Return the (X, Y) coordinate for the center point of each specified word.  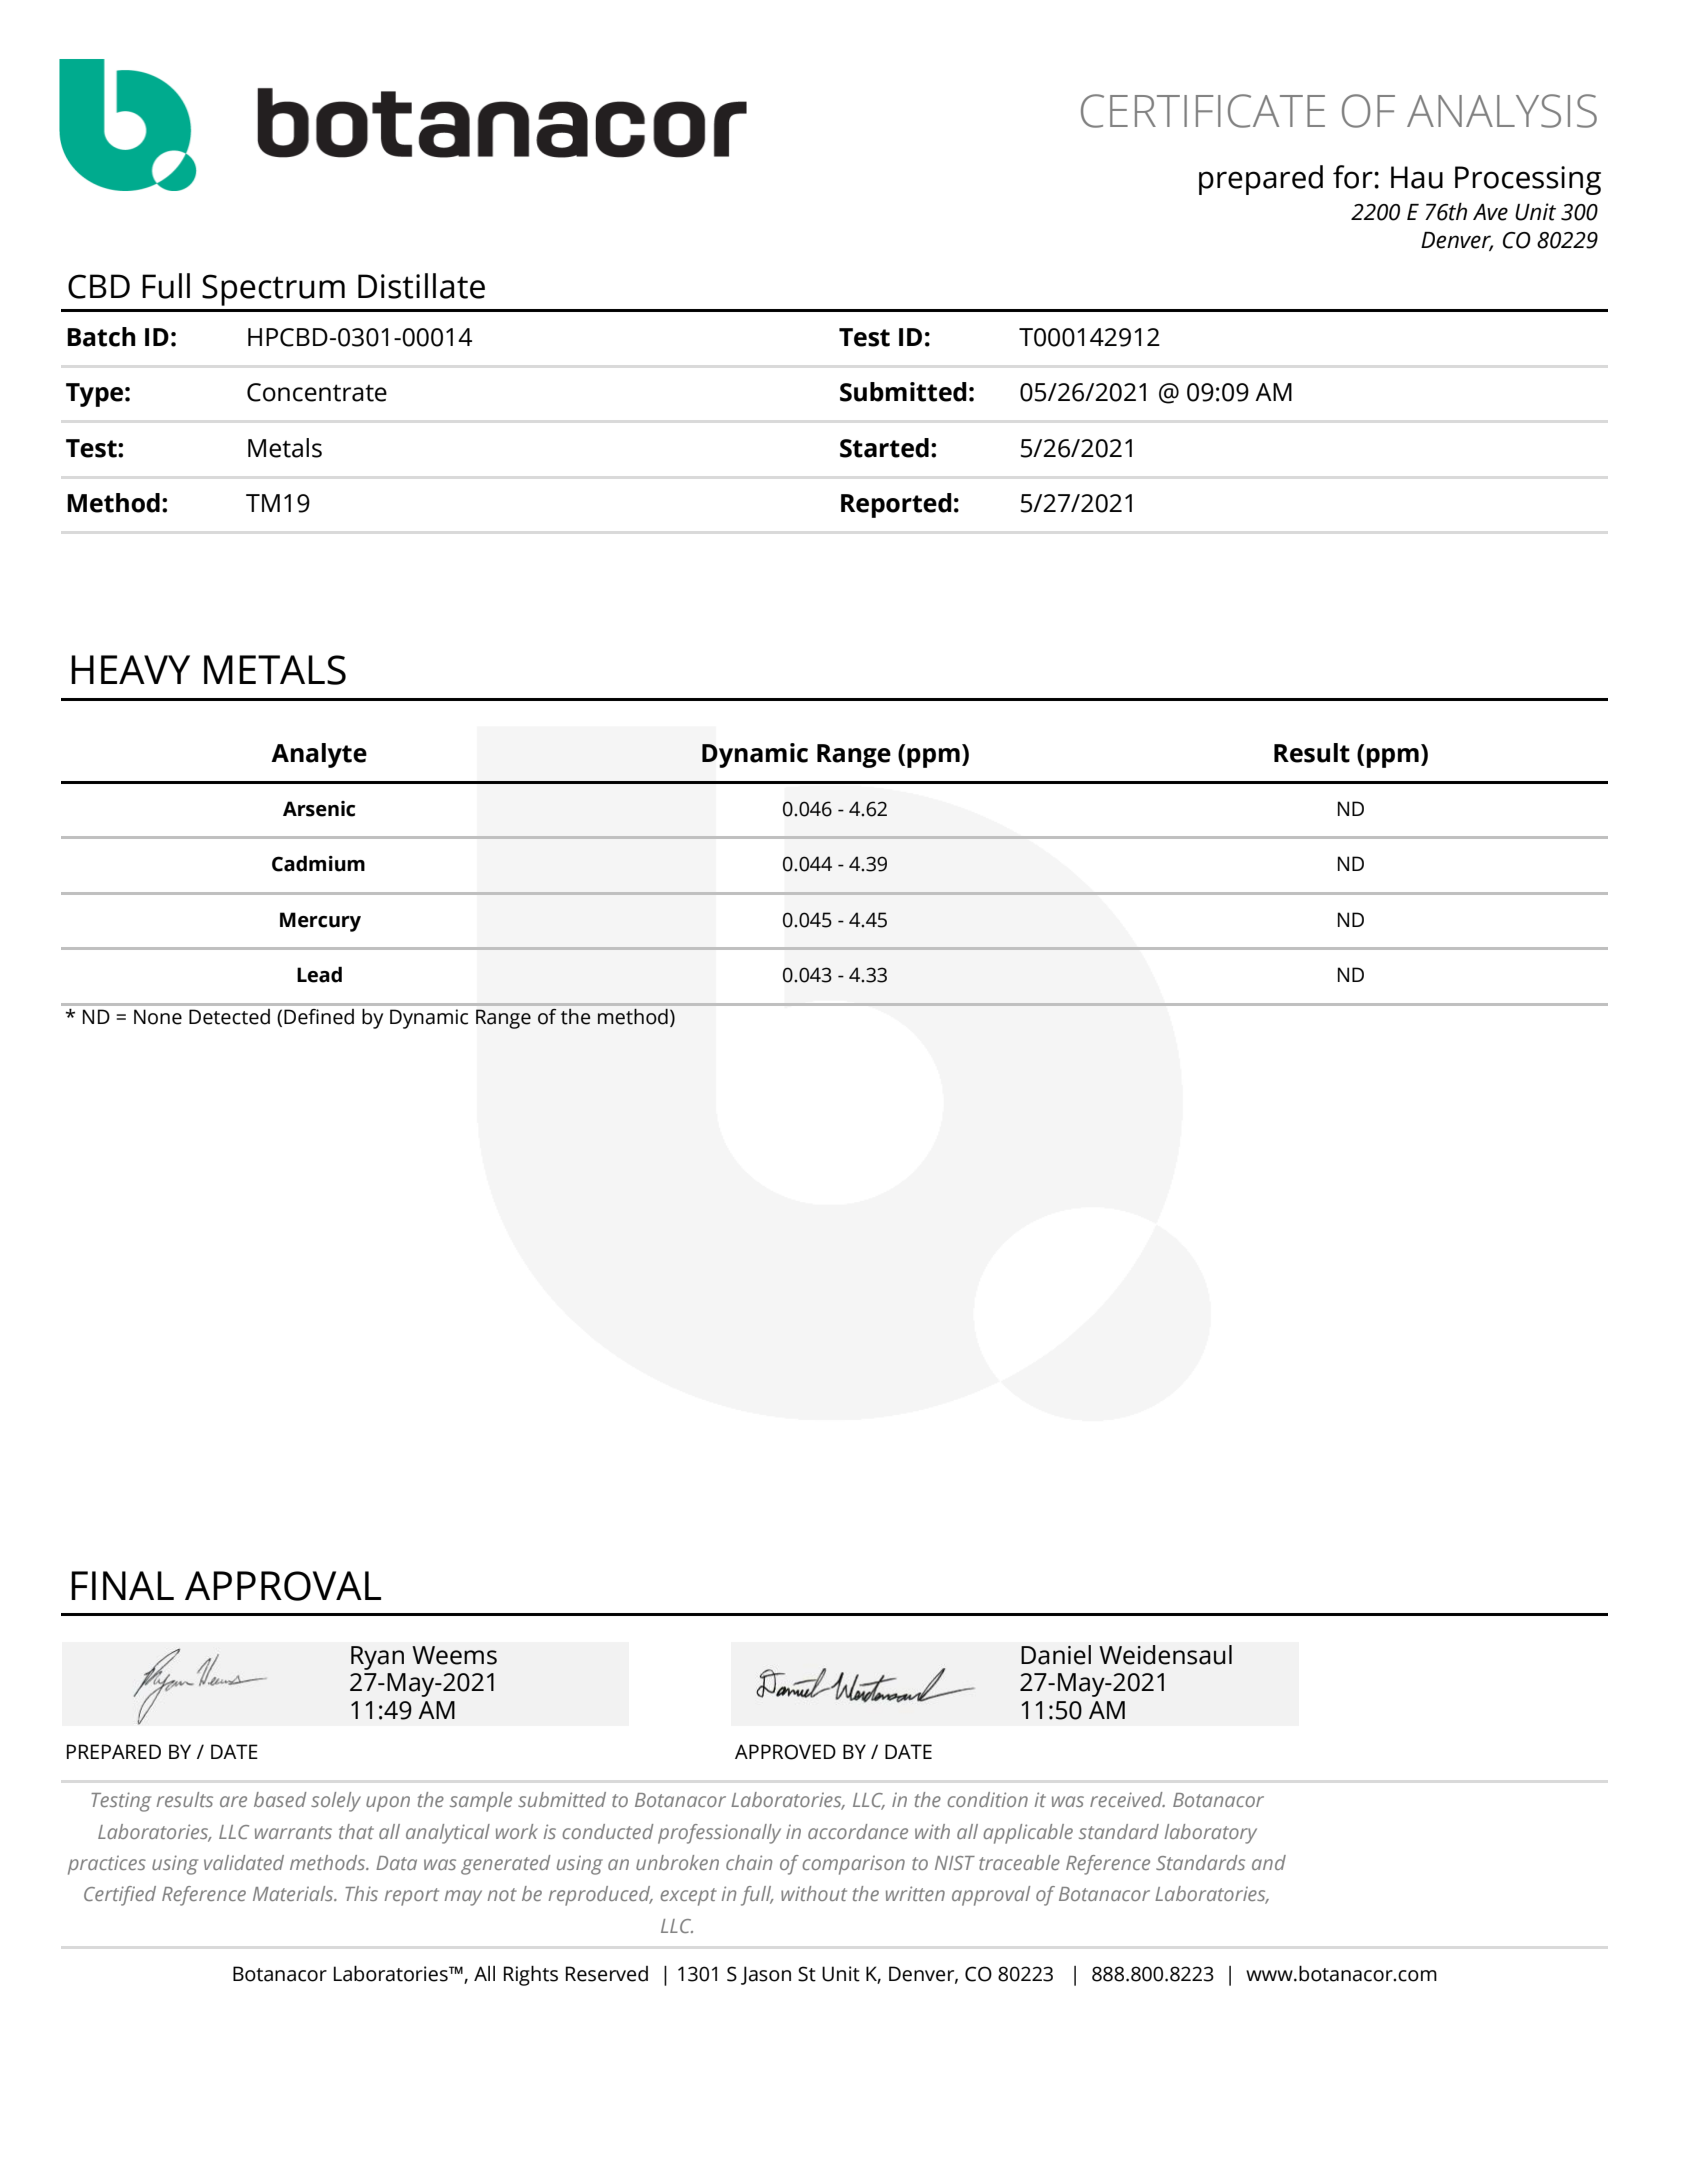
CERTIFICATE (1203, 111)
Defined (319, 1016)
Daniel (1056, 1655)
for (1354, 177)
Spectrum (273, 290)
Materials (294, 1893)
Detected (229, 1017)
